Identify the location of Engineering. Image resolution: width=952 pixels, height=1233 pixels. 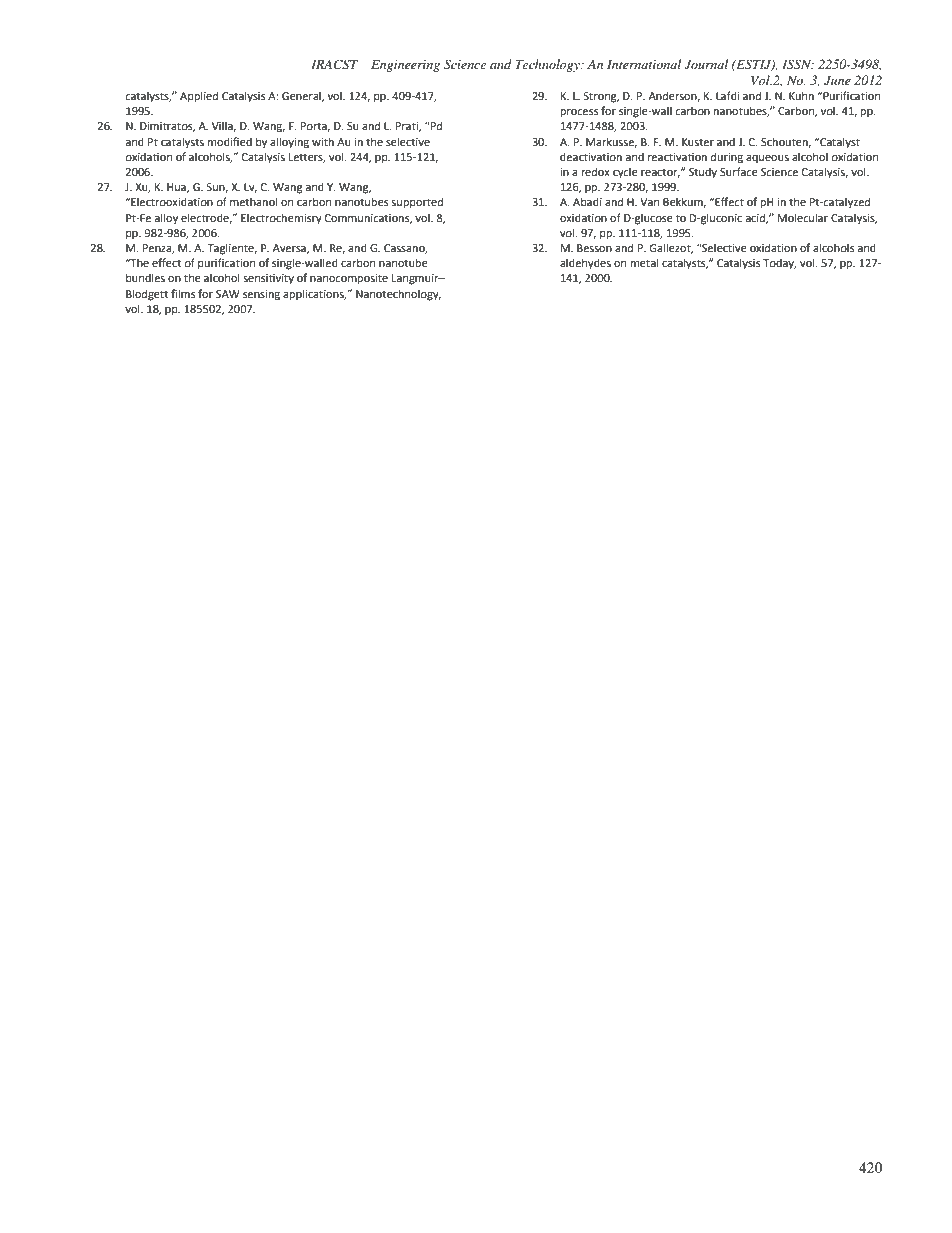
(405, 66).
